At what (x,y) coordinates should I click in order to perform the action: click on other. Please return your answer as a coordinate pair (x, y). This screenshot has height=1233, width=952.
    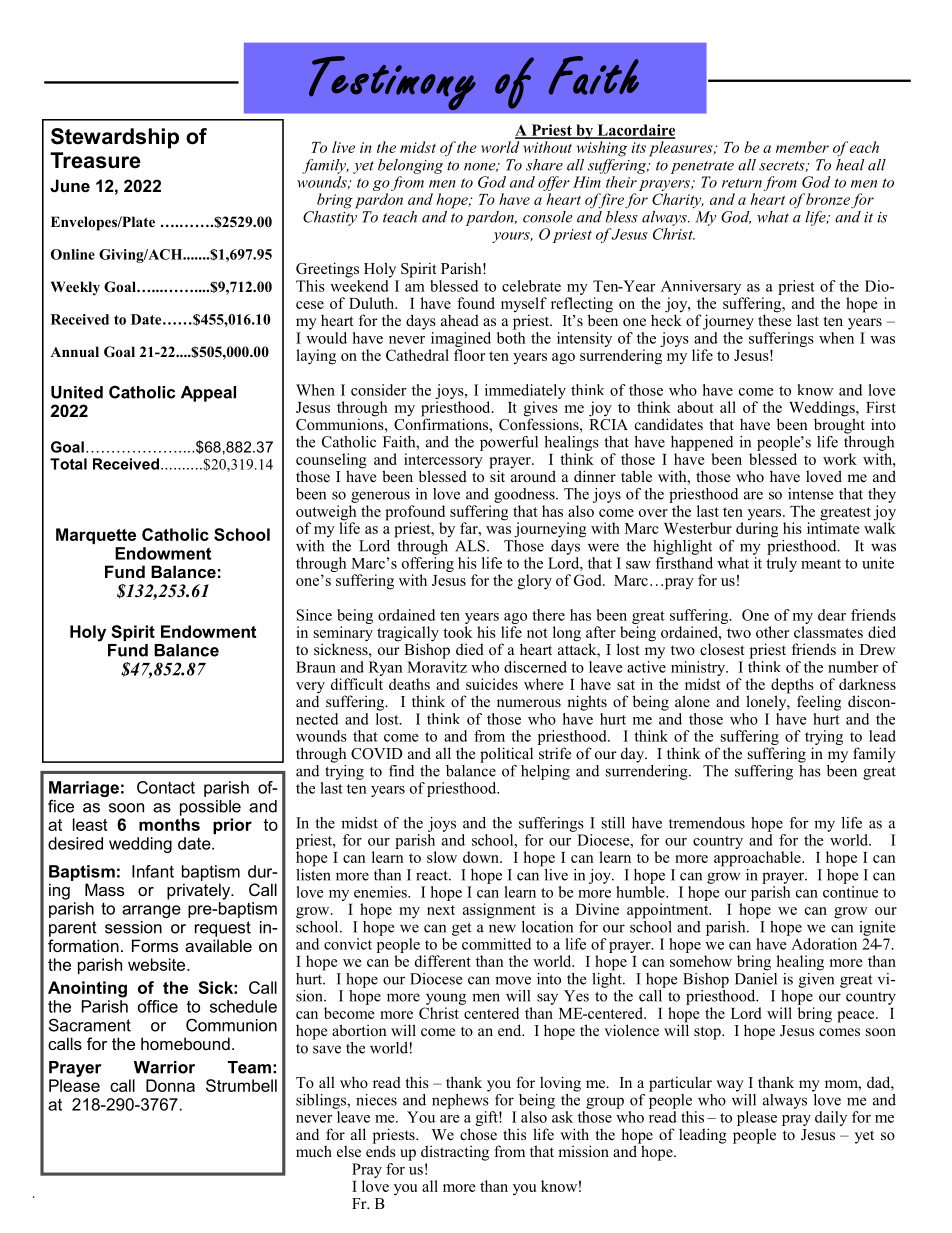
    Looking at the image, I should click on (772, 632).
